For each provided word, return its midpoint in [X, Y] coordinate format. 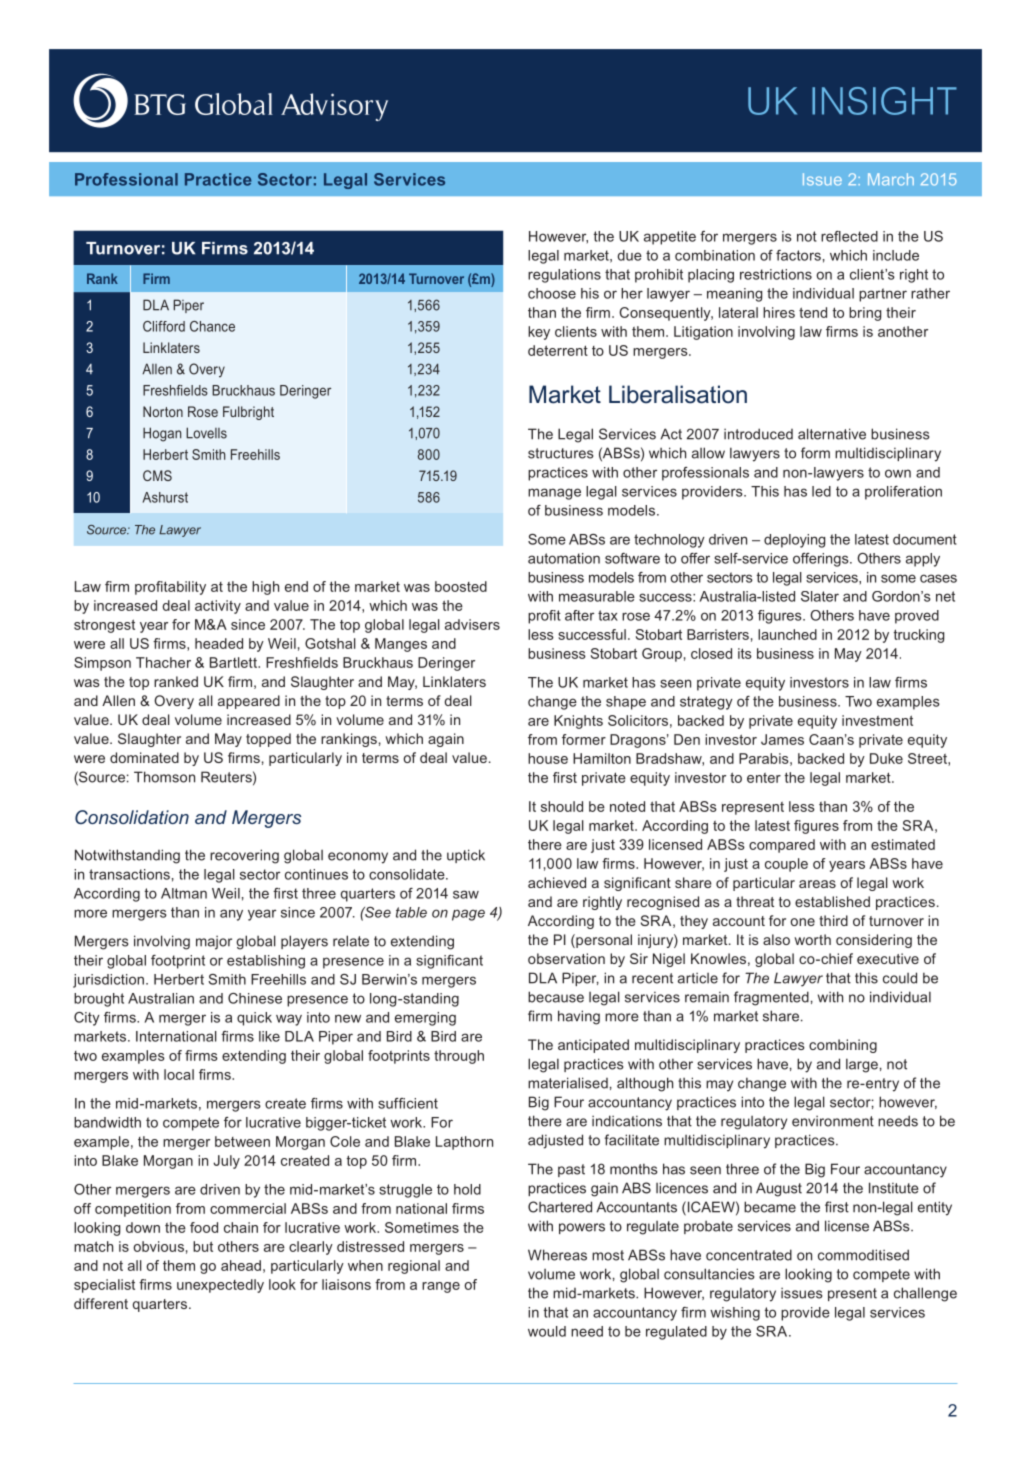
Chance [212, 326]
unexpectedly [220, 1286]
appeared [249, 702]
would [547, 1331]
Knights [578, 722]
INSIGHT [884, 101]
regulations [564, 276]
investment [877, 720]
